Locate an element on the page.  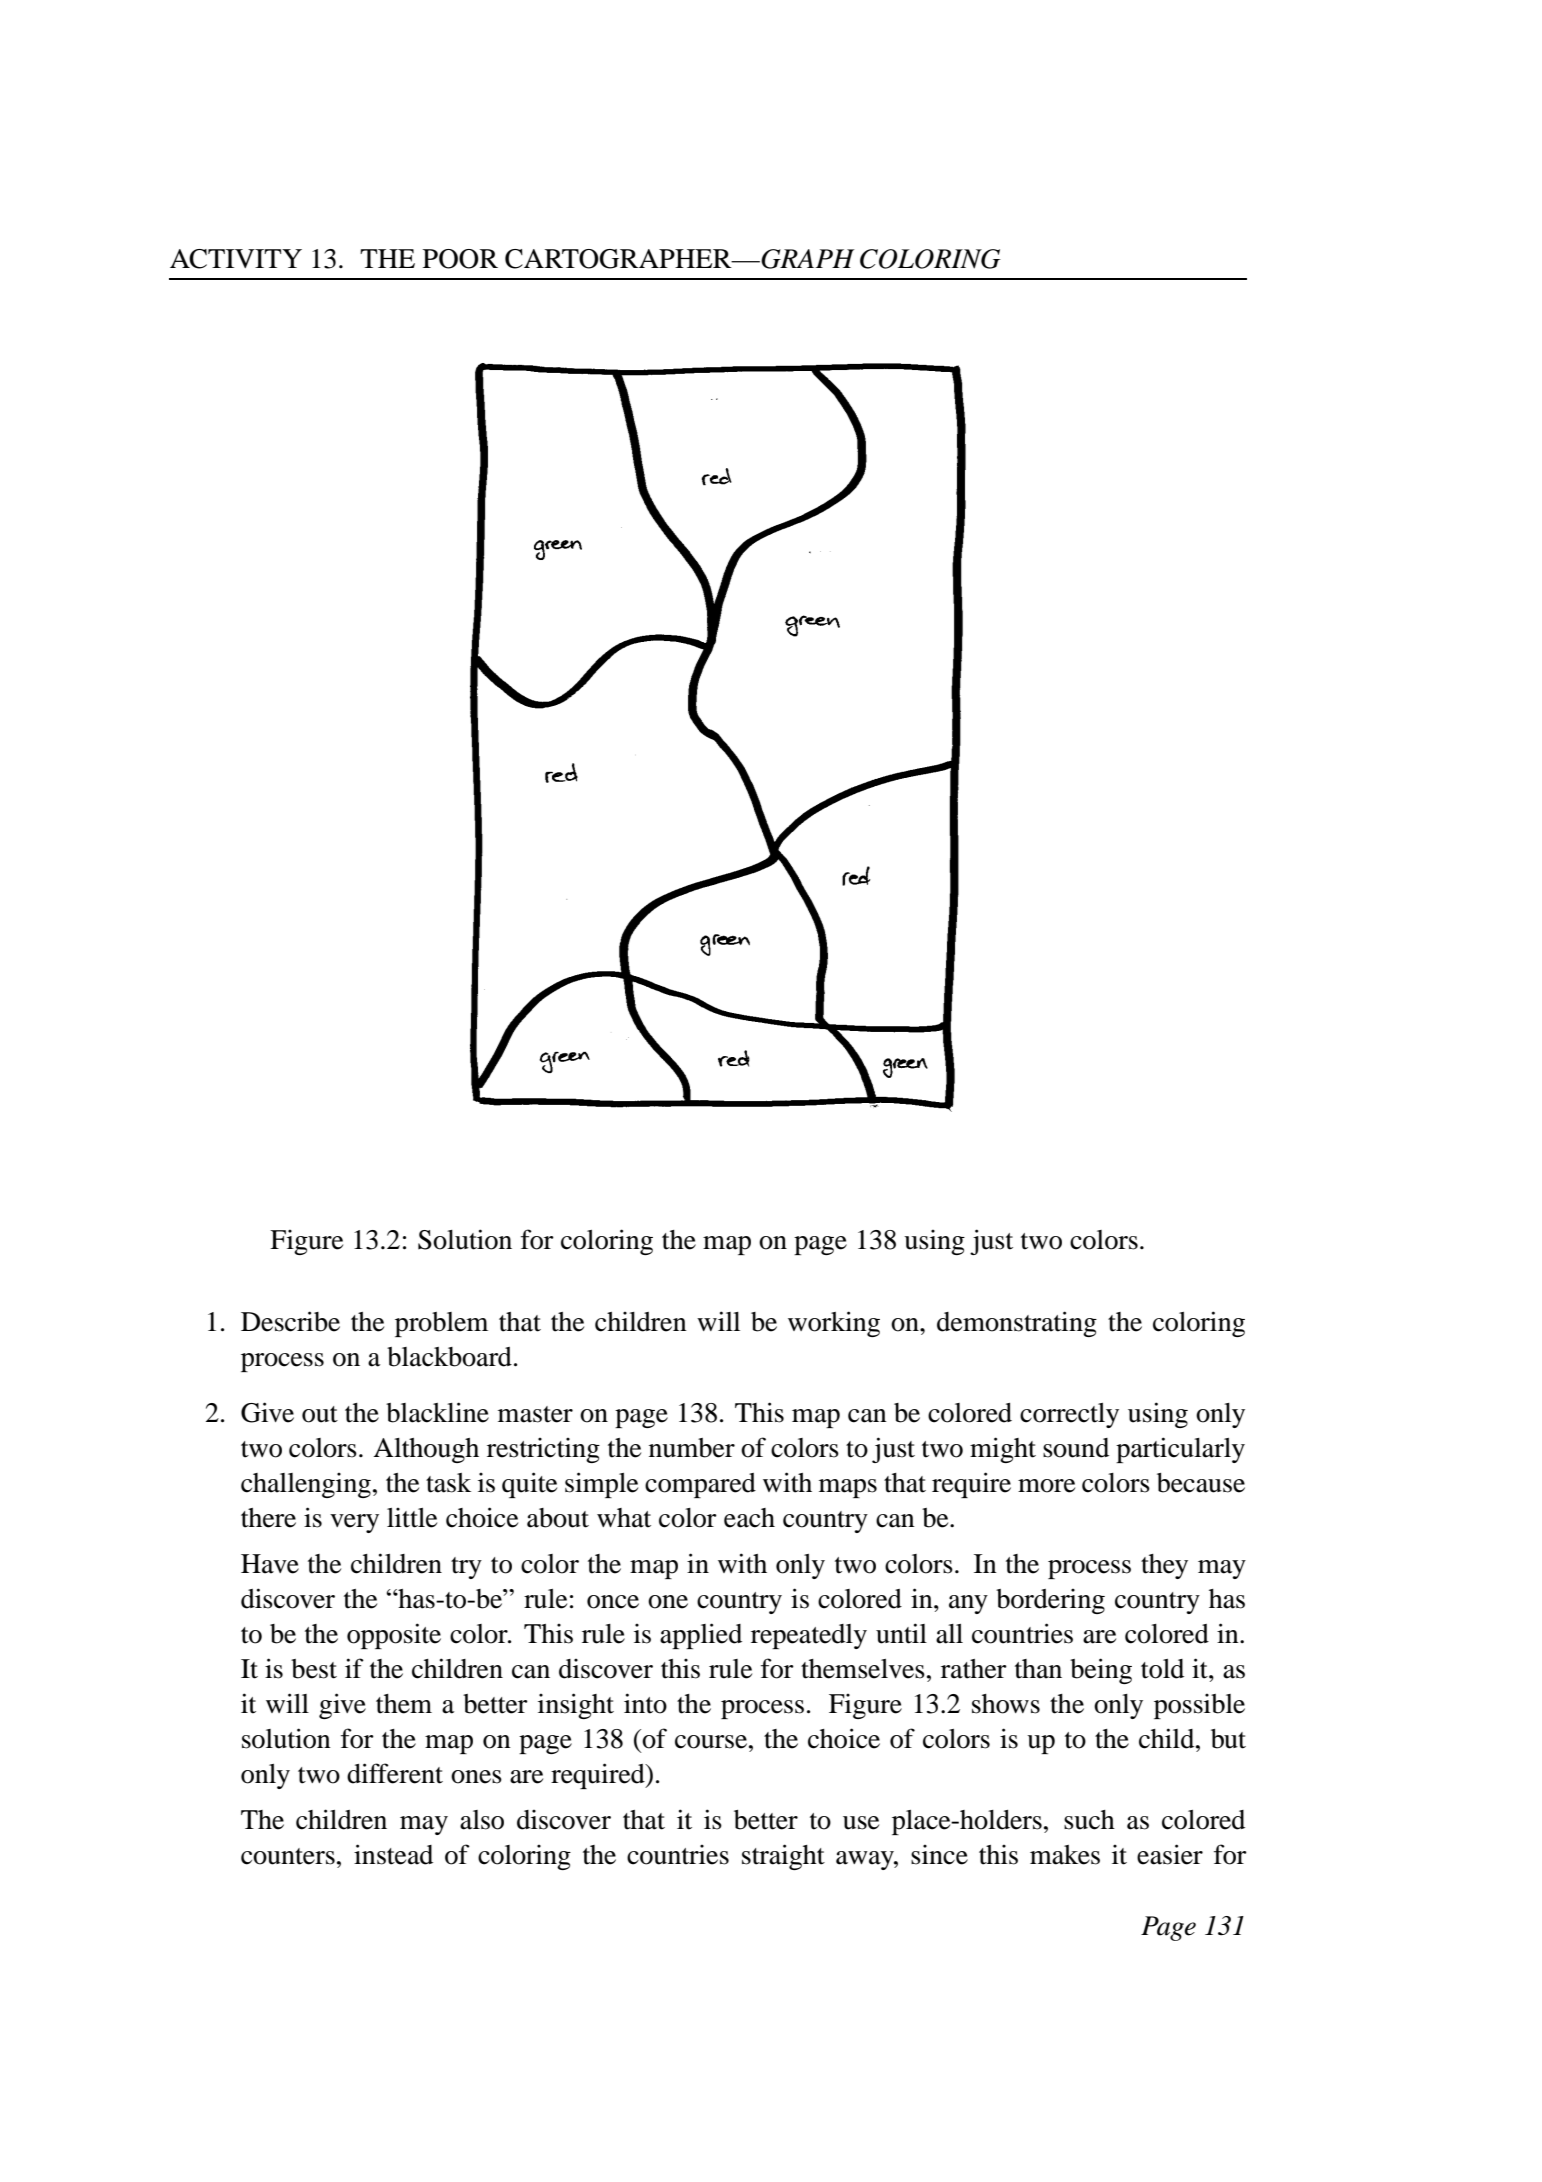
correctly is located at coordinates (1069, 1415).
